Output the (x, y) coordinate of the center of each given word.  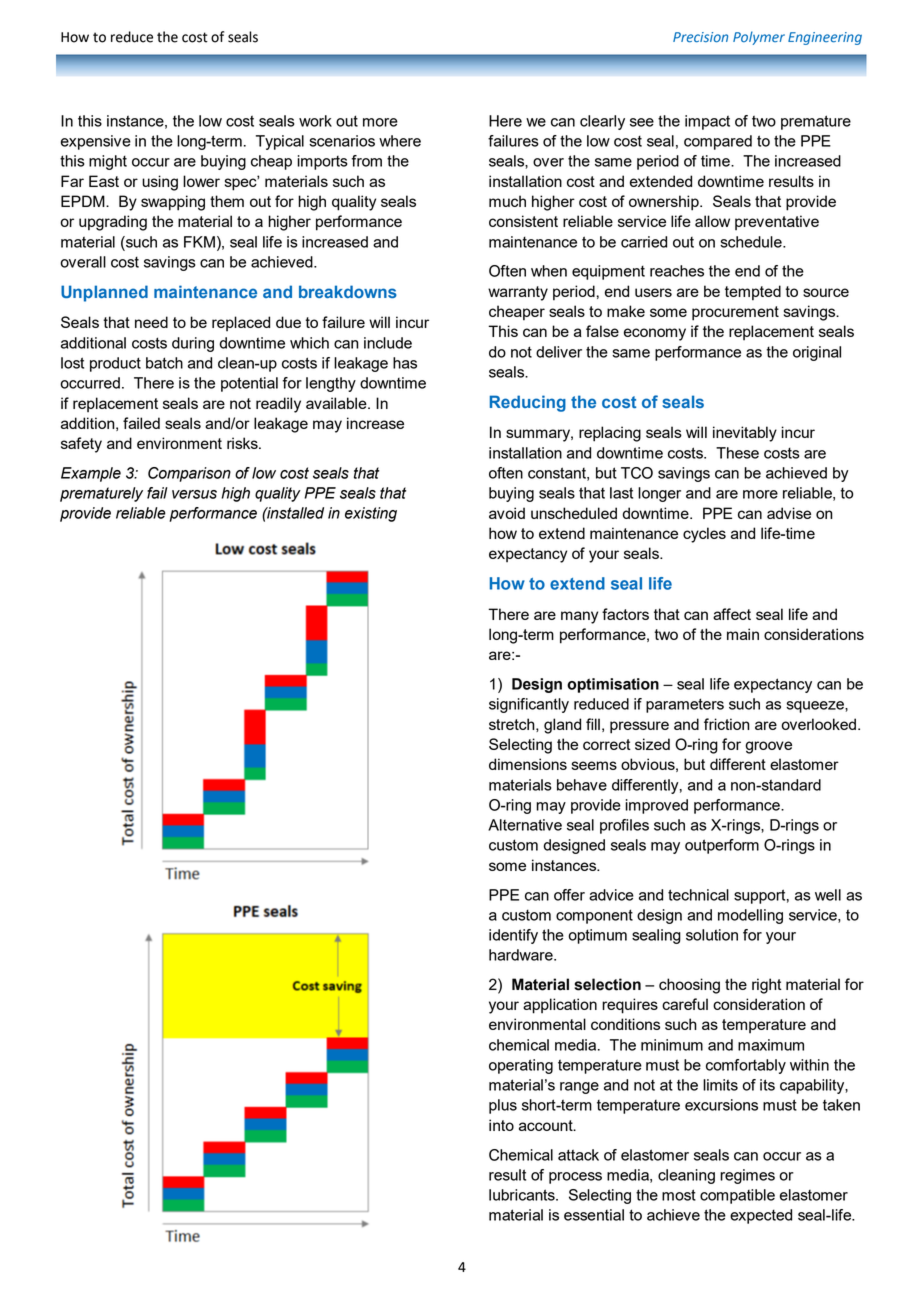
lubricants (523, 1195)
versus (194, 494)
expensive (96, 142)
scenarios (342, 141)
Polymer (759, 38)
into (501, 1125)
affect (732, 614)
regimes (747, 1176)
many (579, 617)
